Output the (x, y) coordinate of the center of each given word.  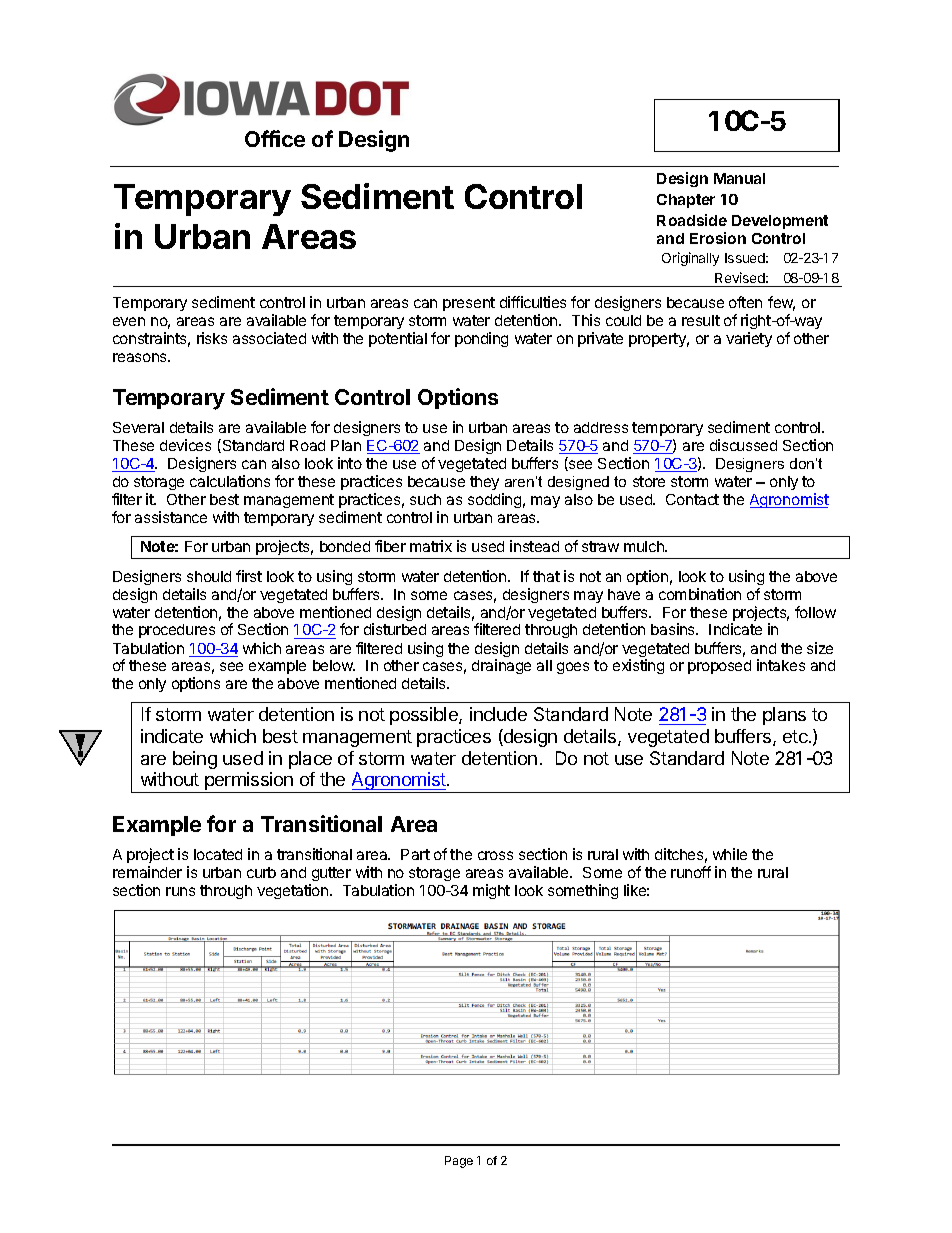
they (484, 483)
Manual (739, 178)
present (469, 304)
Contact (692, 499)
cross (495, 855)
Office (275, 138)
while (730, 854)
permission (249, 782)
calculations (230, 481)
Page (459, 1162)
